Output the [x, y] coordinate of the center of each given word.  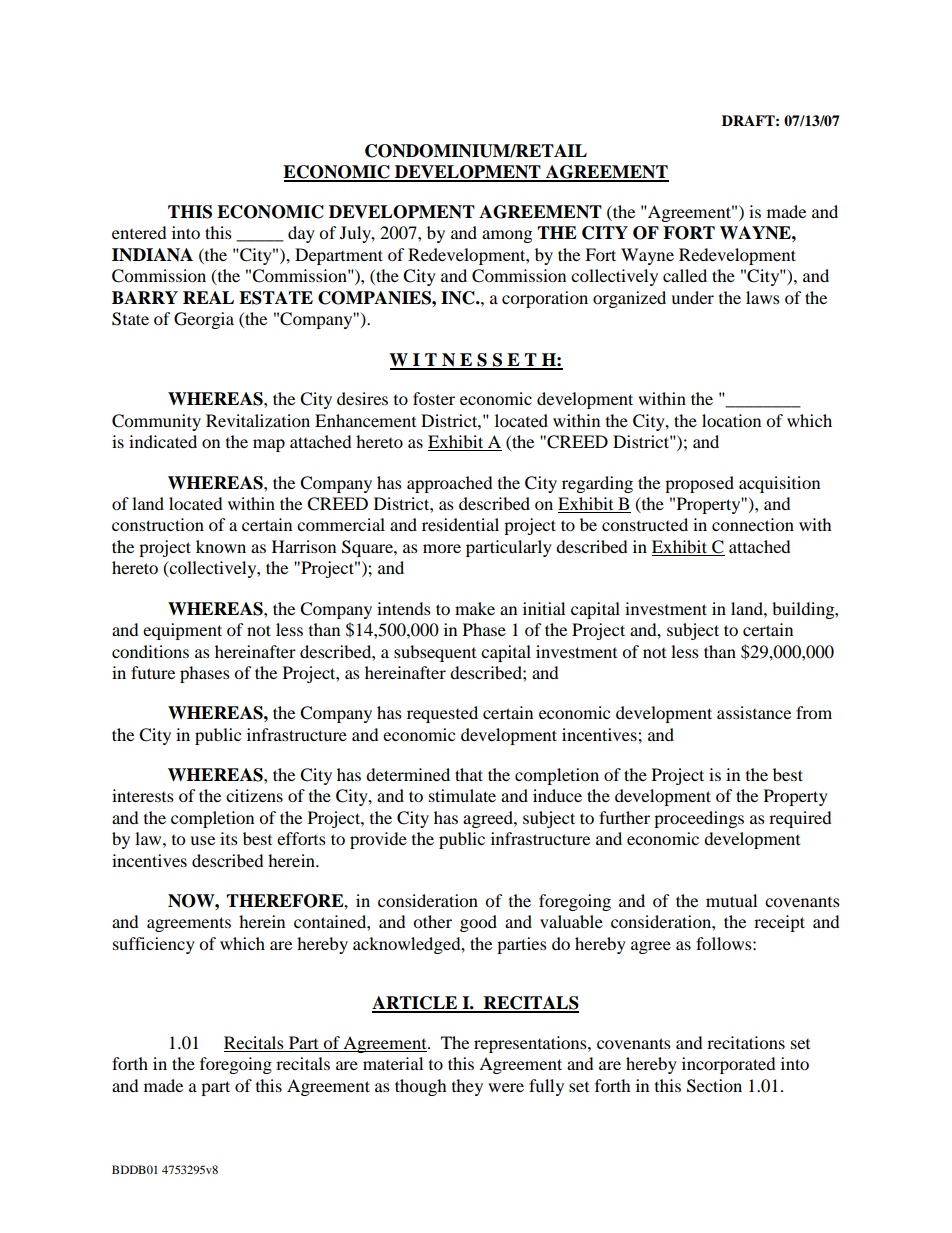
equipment [182, 631]
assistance [754, 712]
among [507, 236]
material [393, 1063]
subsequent [435, 653]
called [685, 275]
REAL [208, 297]
